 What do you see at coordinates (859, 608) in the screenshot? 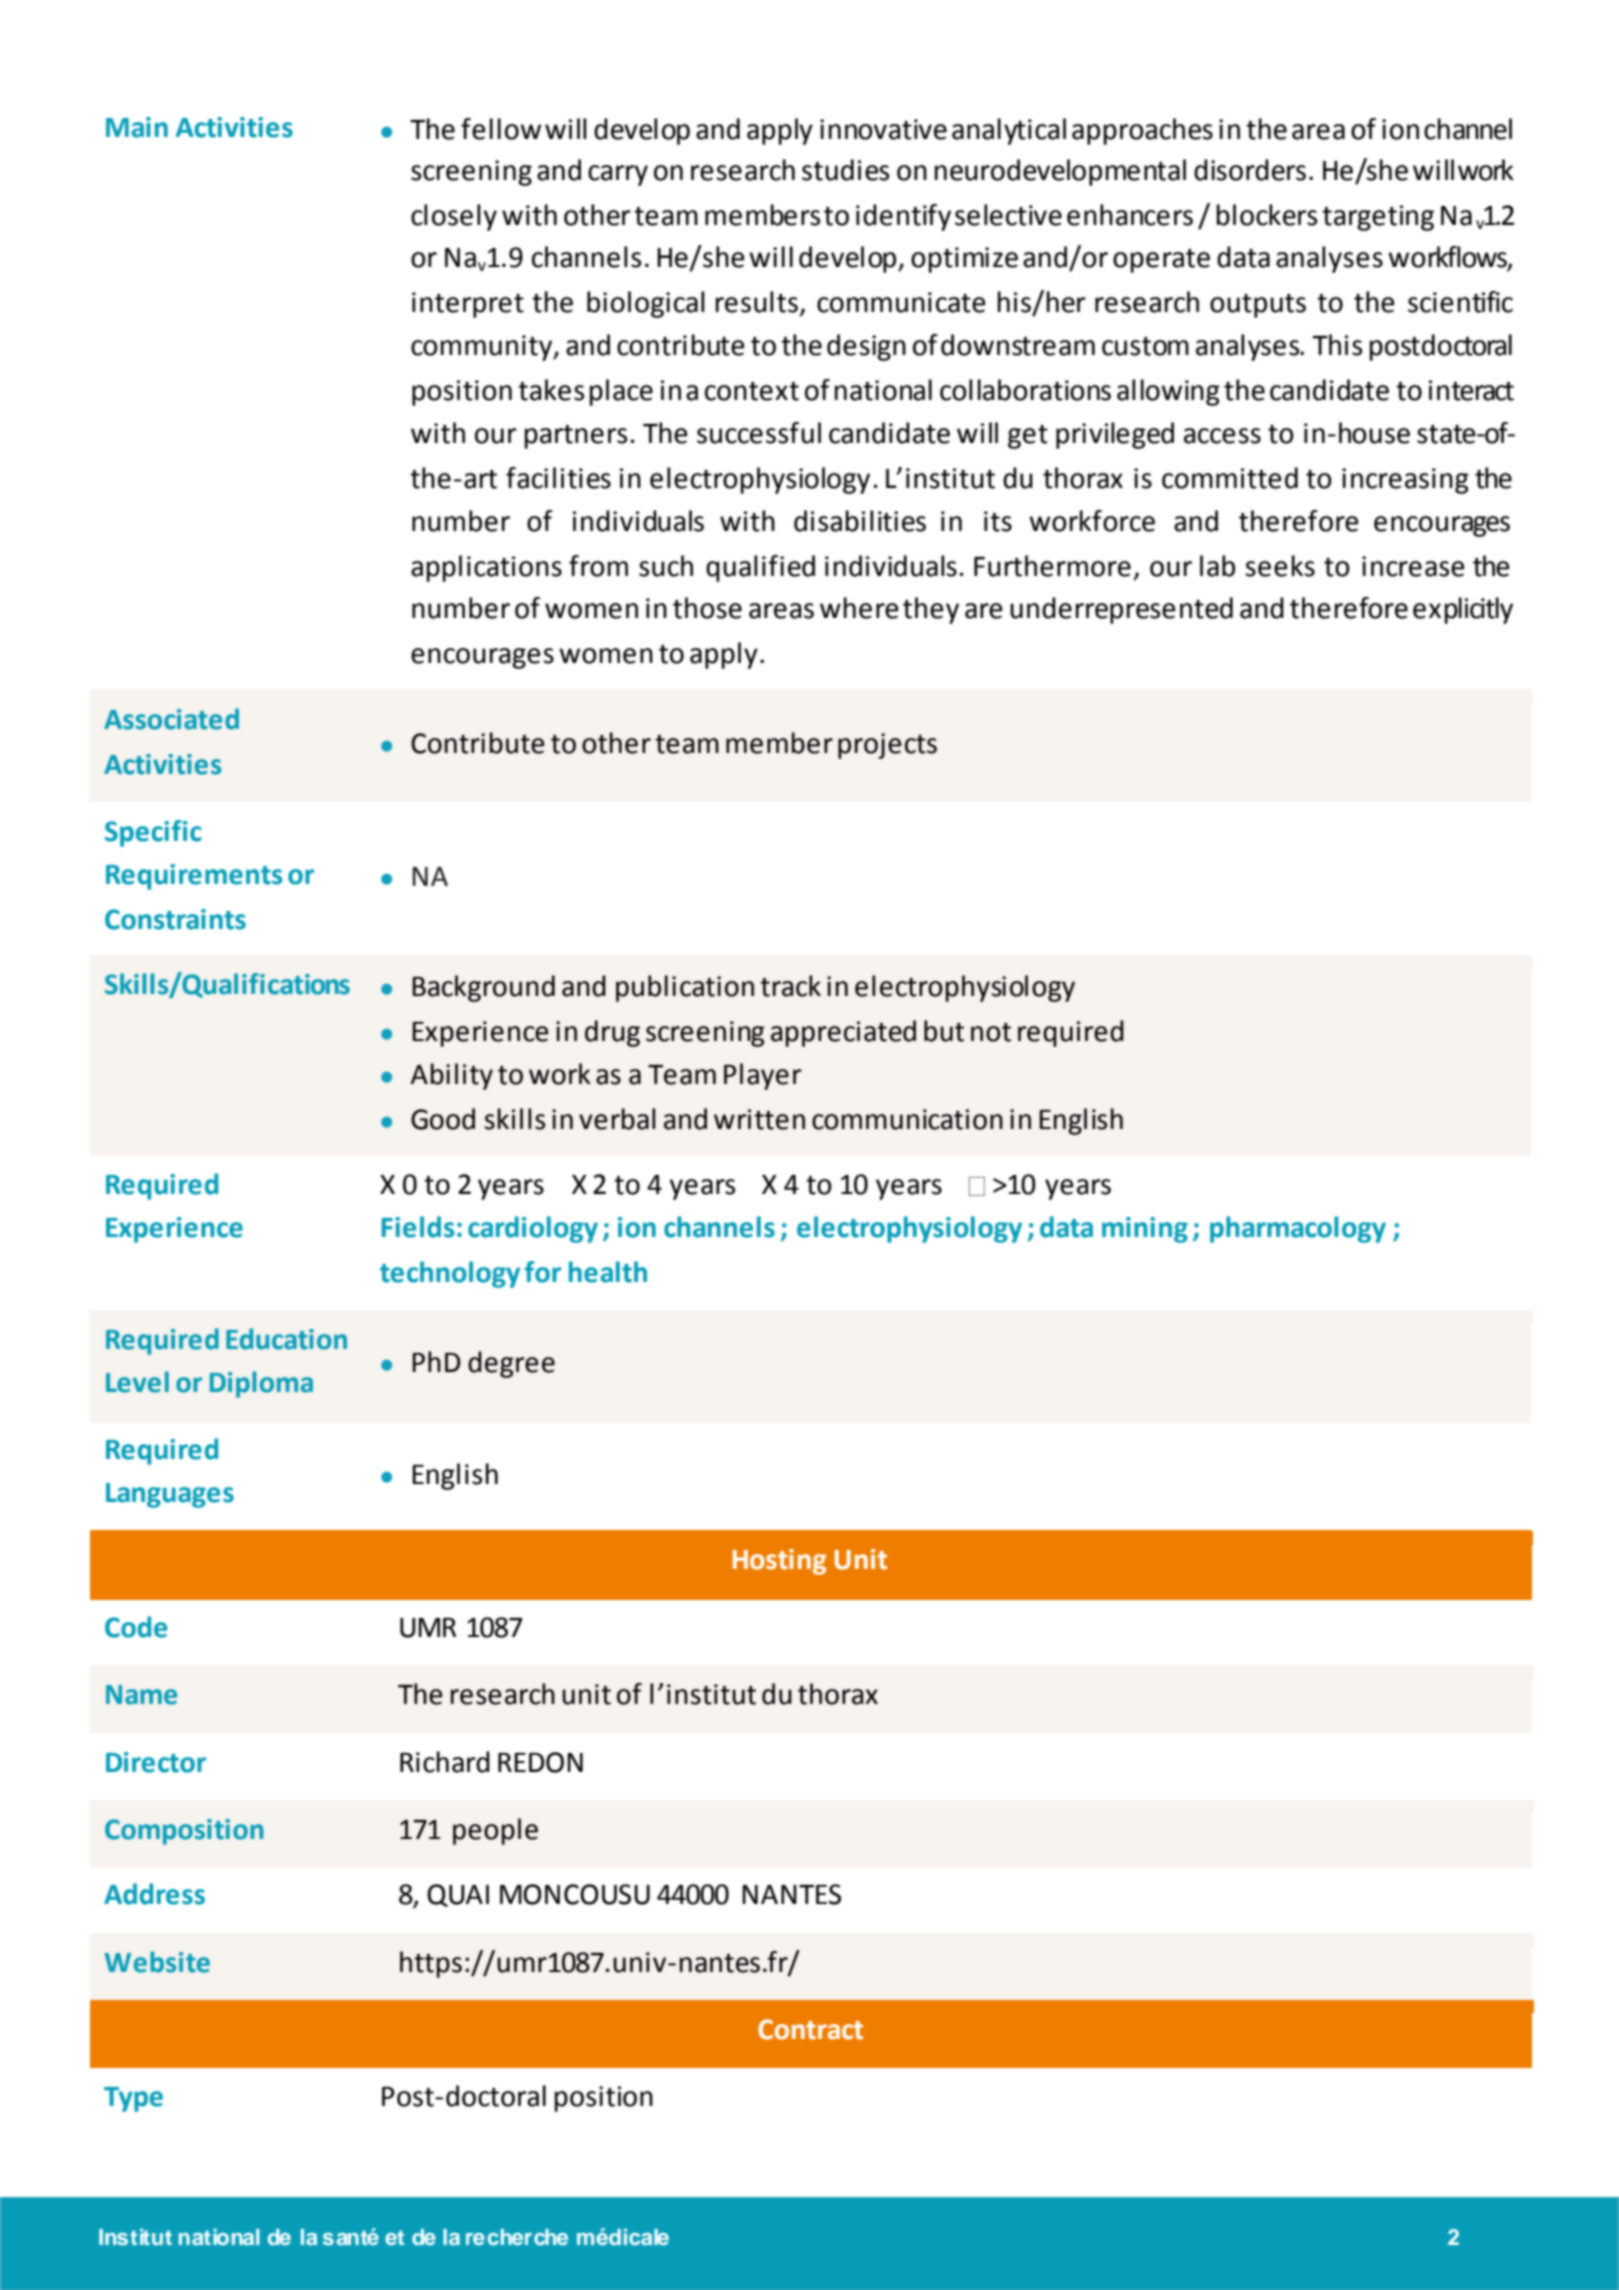
I see `where` at bounding box center [859, 608].
